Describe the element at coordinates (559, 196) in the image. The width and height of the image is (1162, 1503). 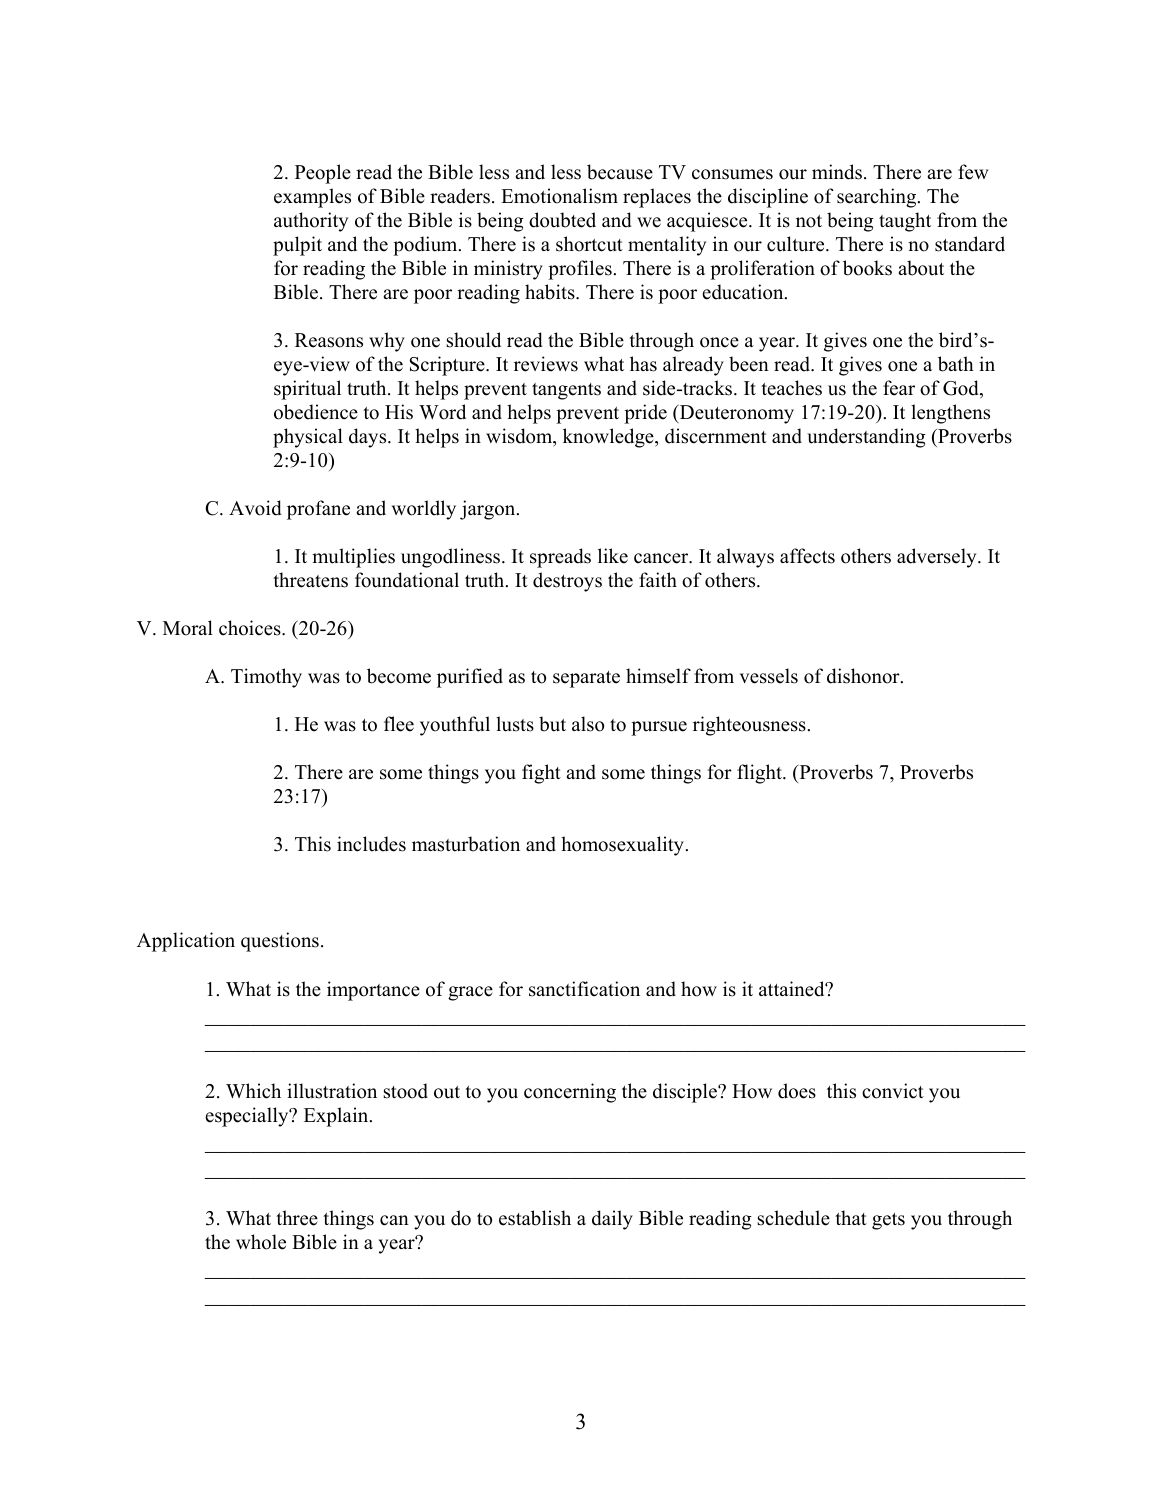
I see `Emotionalism` at that location.
